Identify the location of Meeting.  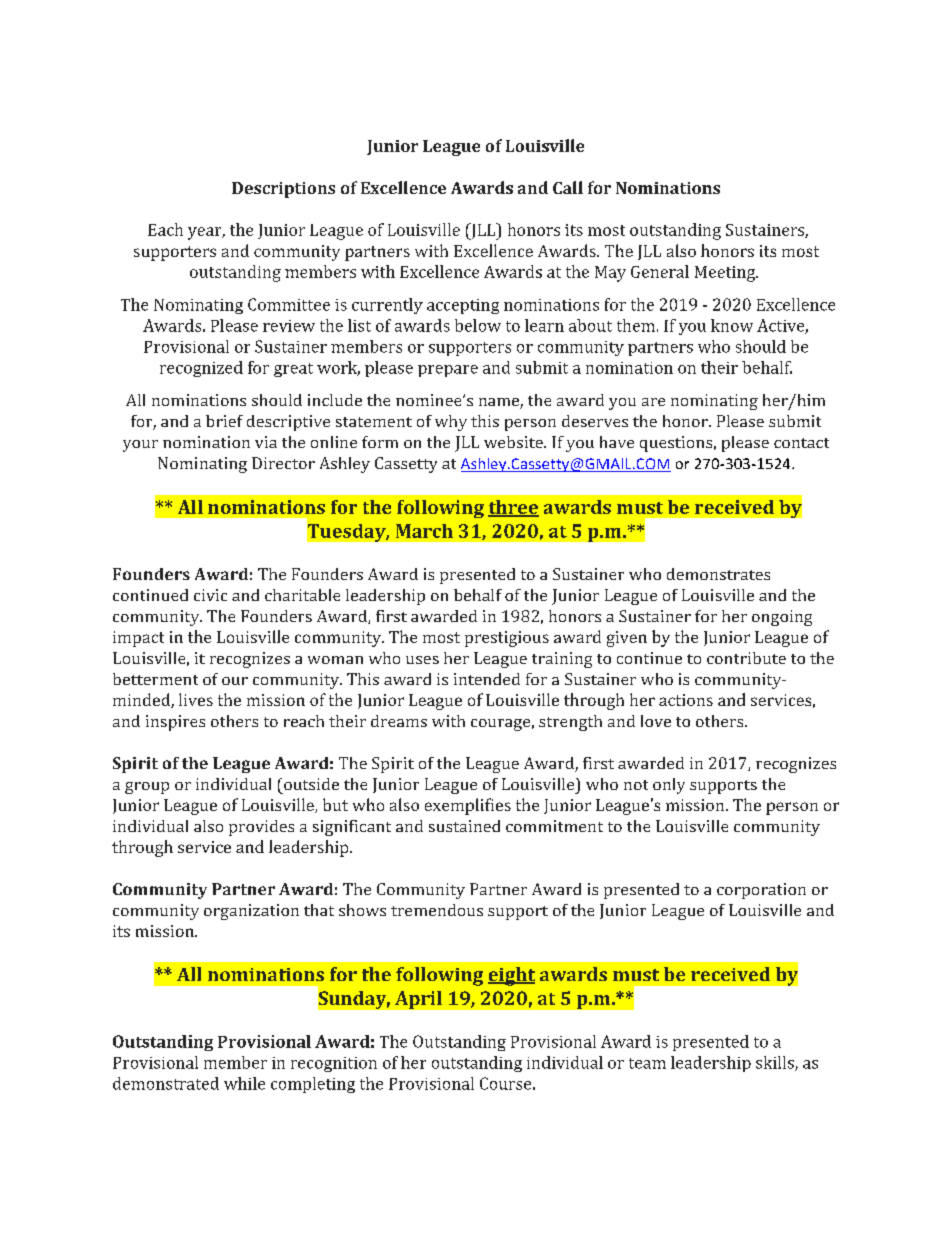
(726, 274).
